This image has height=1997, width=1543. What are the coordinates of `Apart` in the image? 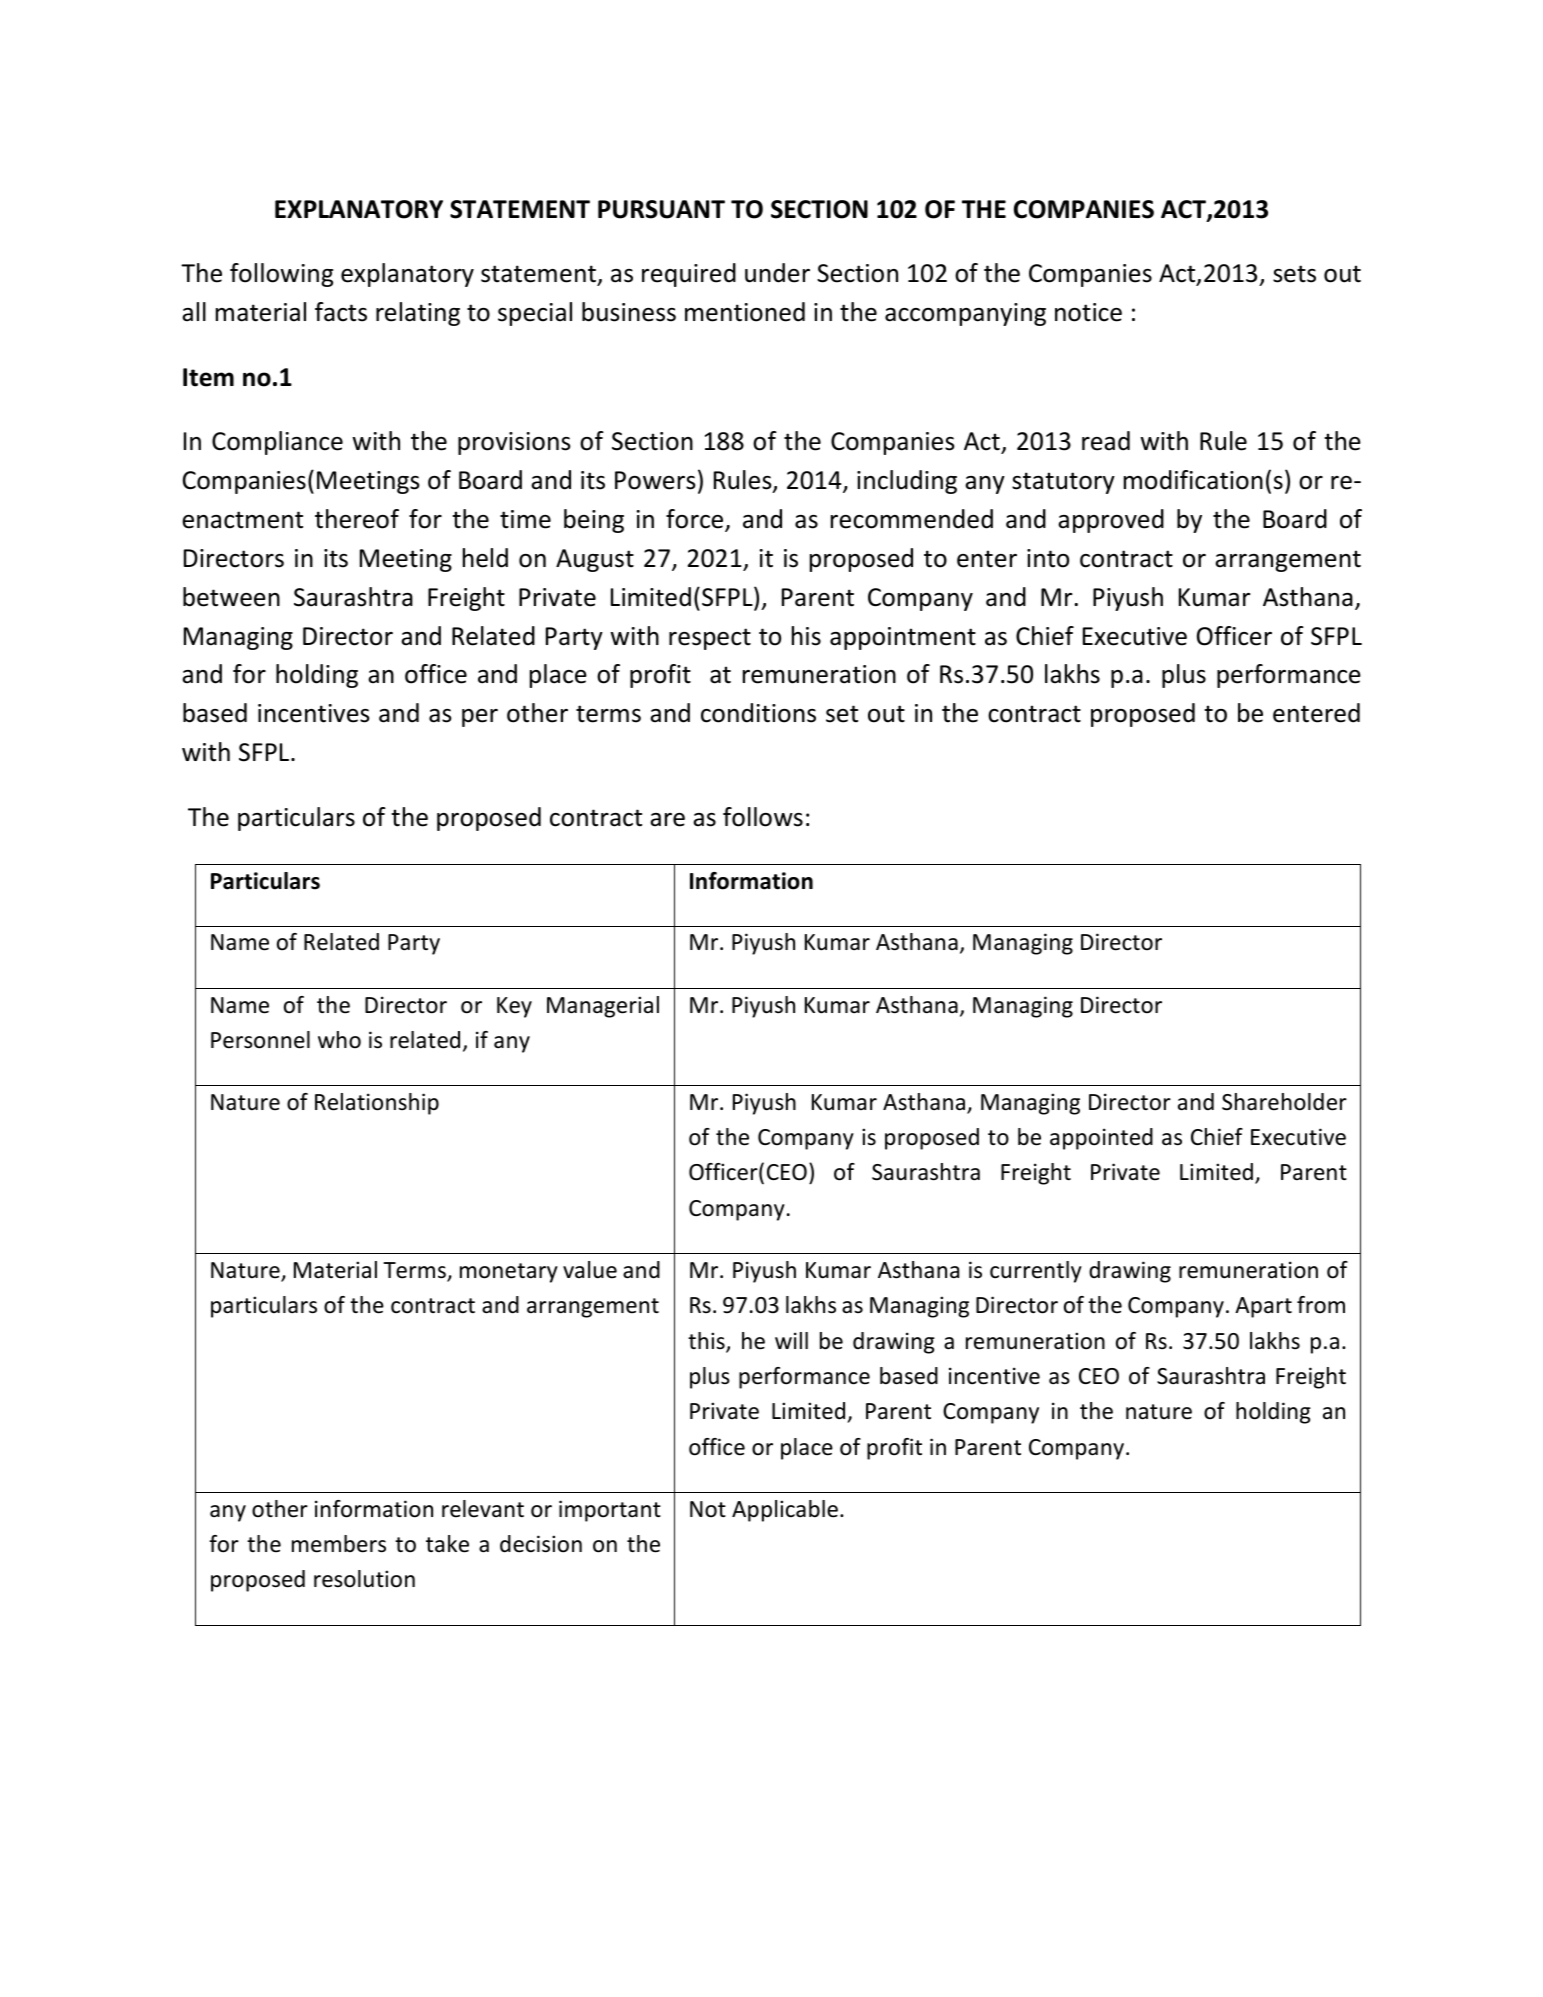 It's located at (1263, 1307).
